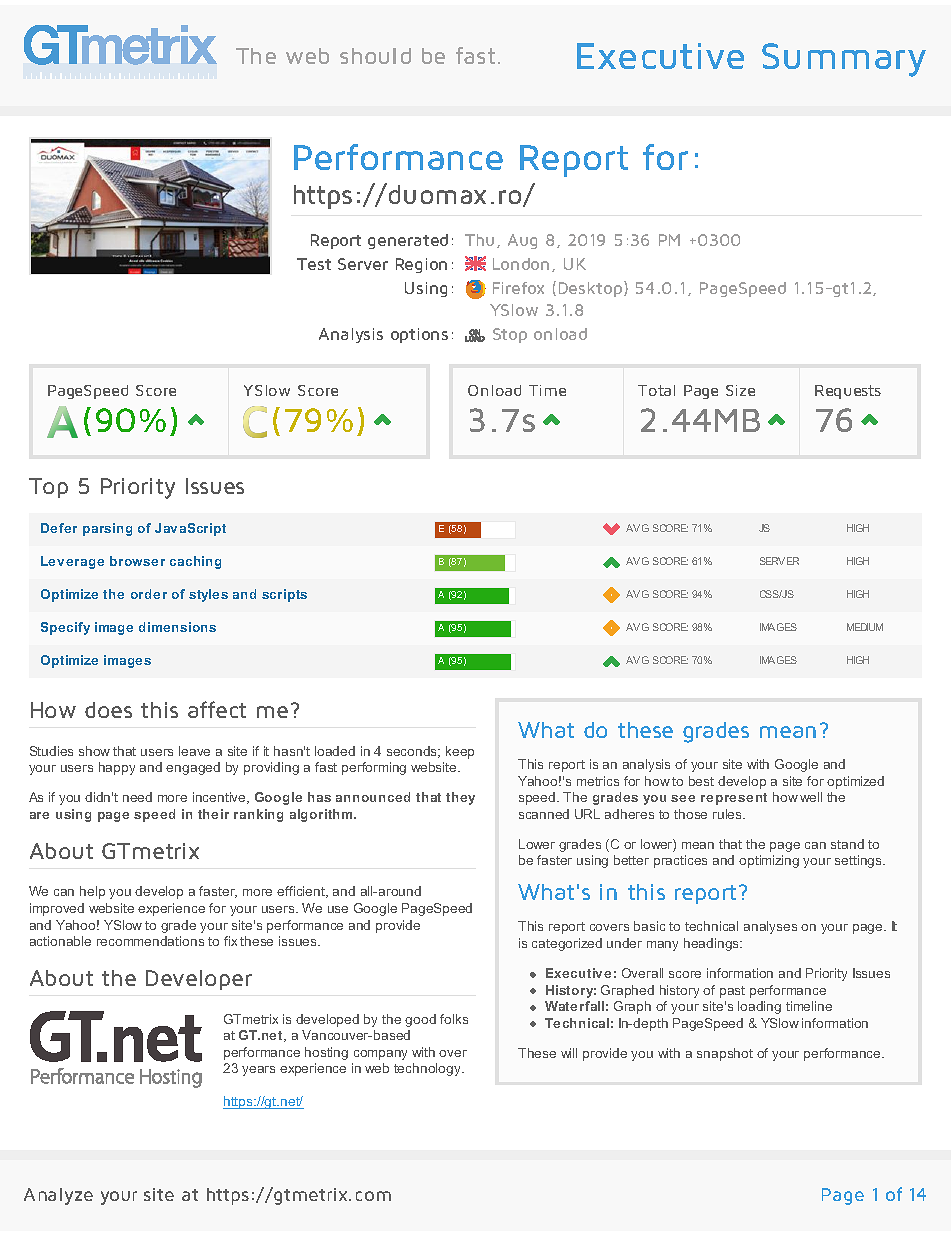  What do you see at coordinates (284, 595) in the screenshot?
I see `scripts` at bounding box center [284, 595].
